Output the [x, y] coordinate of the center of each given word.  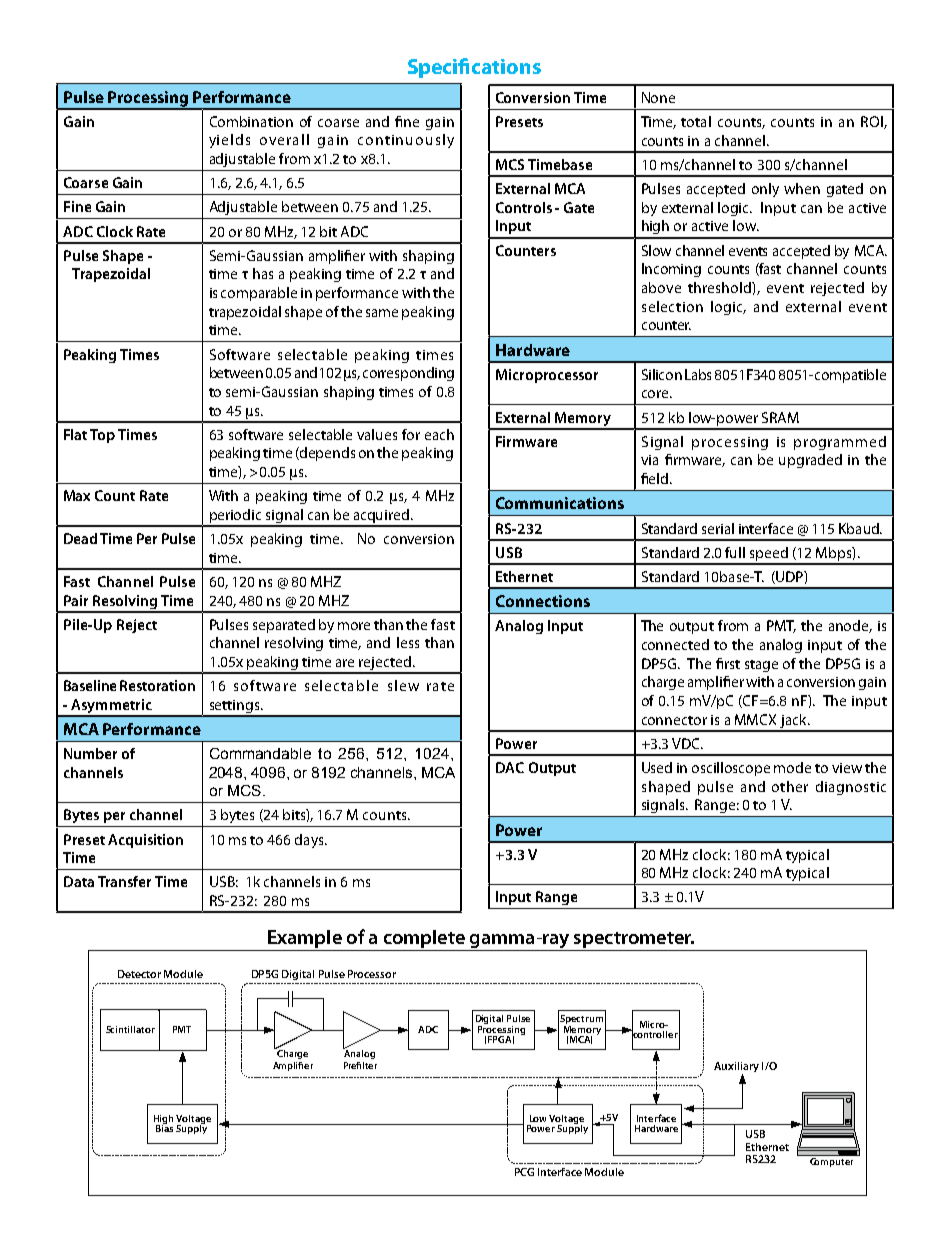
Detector [139, 974]
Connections [543, 601]
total [696, 121]
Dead [80, 538]
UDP [789, 577]
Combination [251, 121]
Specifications [474, 68]
